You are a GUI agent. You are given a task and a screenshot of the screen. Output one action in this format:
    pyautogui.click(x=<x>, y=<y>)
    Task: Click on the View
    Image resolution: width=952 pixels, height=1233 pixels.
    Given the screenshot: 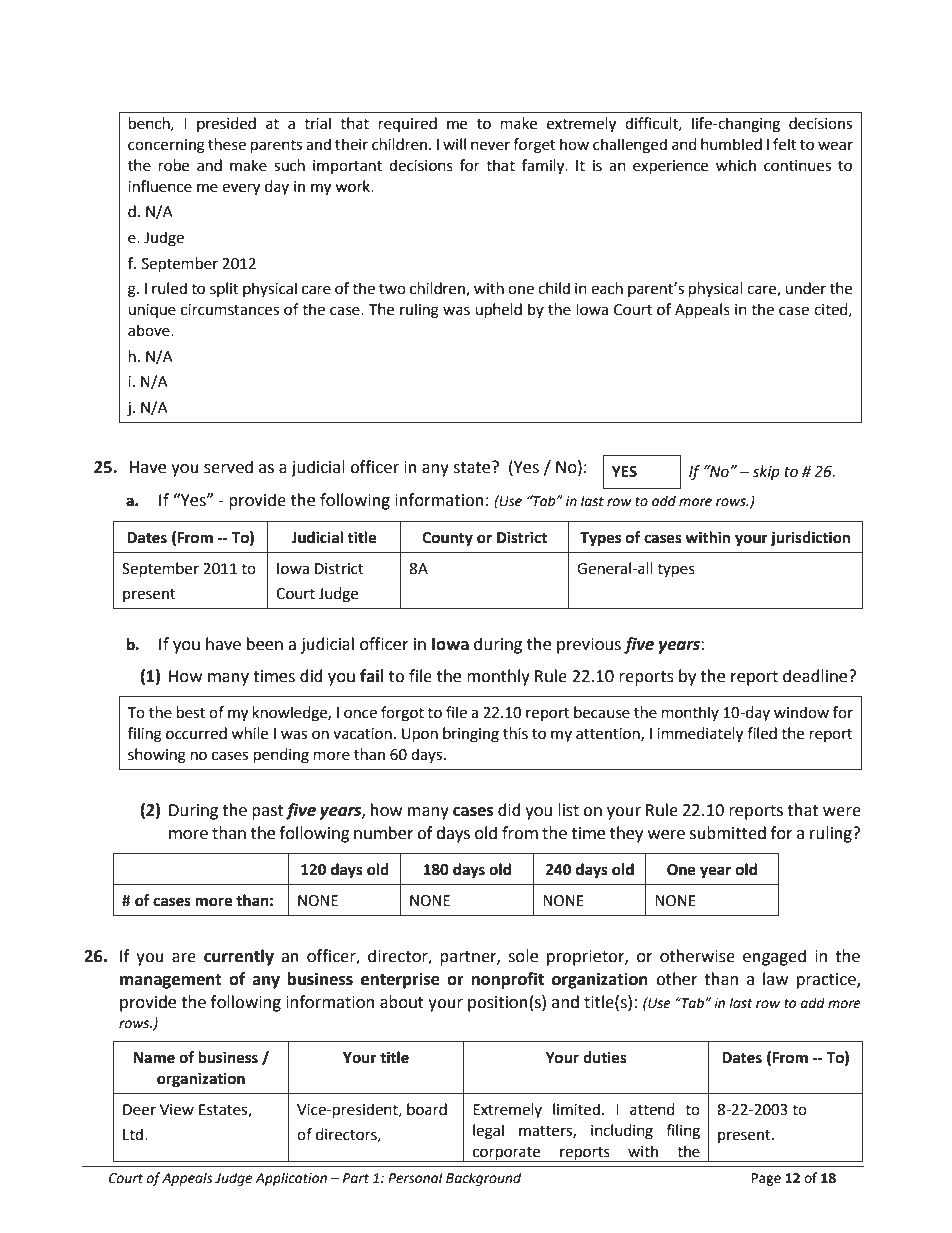 What is the action you would take?
    pyautogui.click(x=177, y=1110)
